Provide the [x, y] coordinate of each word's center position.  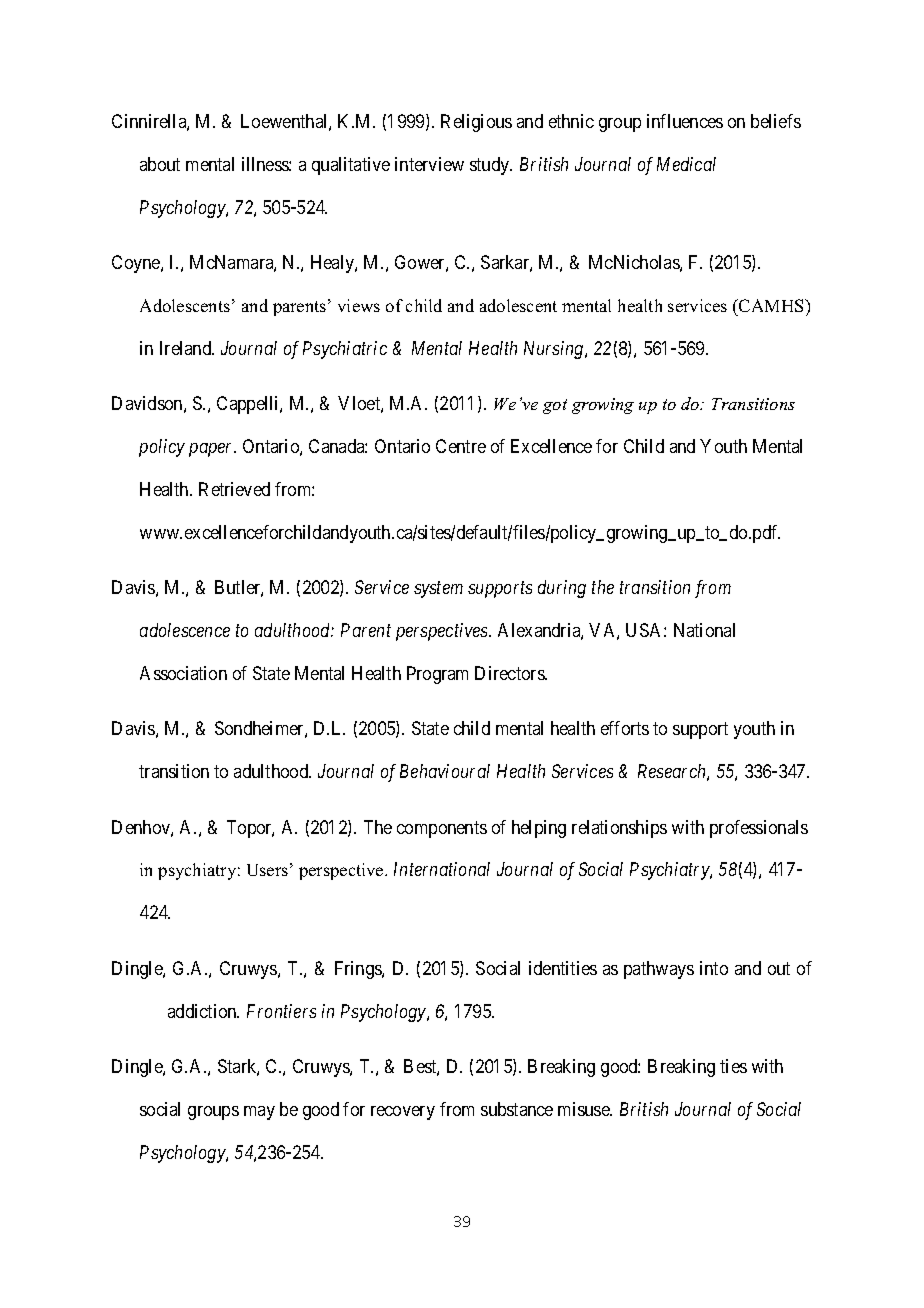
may [259, 1113]
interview [429, 164]
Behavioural [445, 771]
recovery [403, 1113]
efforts [625, 728]
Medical [686, 164]
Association [183, 673]
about [160, 164]
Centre [461, 446]
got [555, 406]
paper [212, 450]
